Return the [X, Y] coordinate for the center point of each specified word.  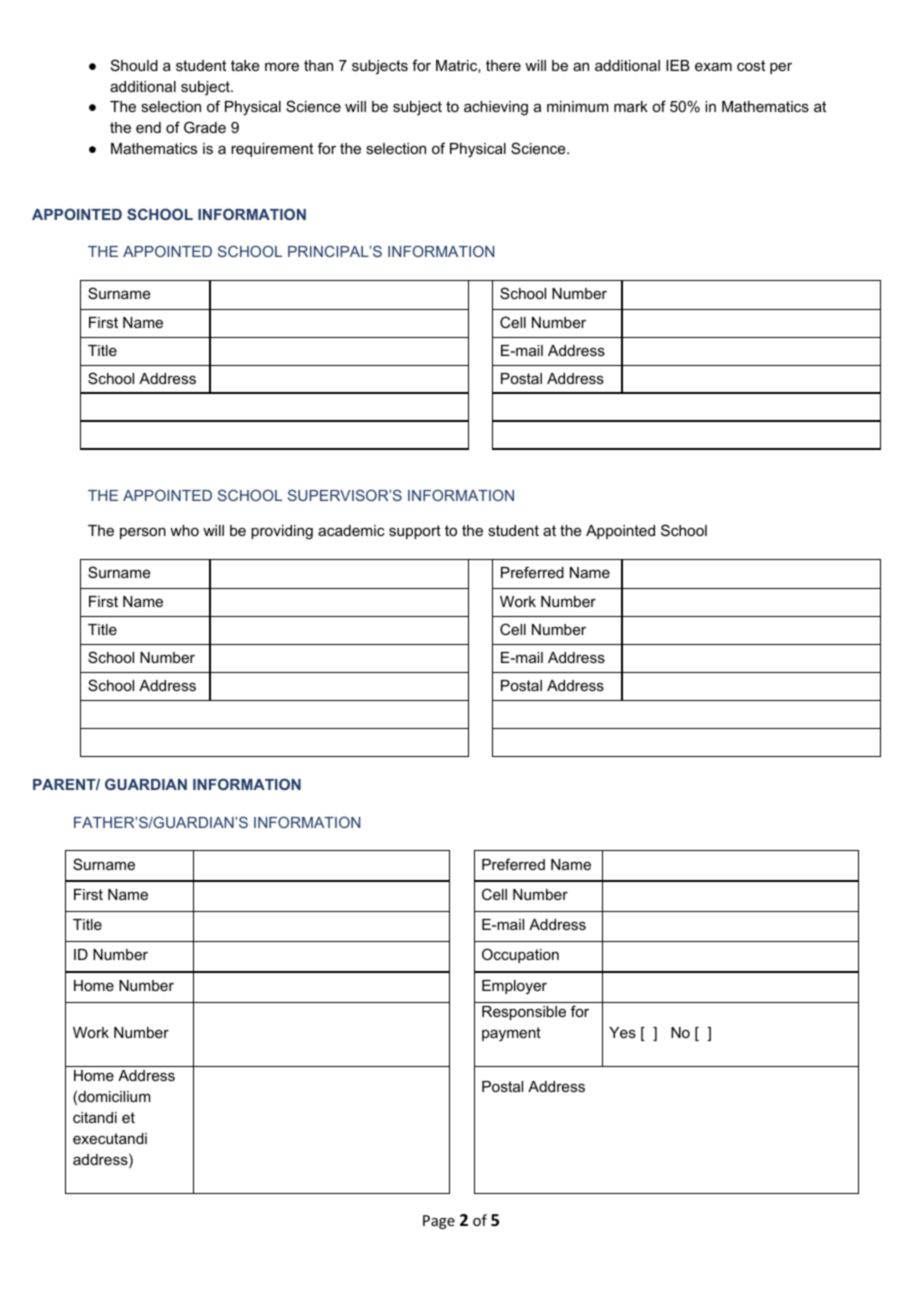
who [184, 530]
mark [631, 106]
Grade [205, 127]
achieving [496, 108]
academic [351, 530]
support [415, 532]
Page [439, 1222]
